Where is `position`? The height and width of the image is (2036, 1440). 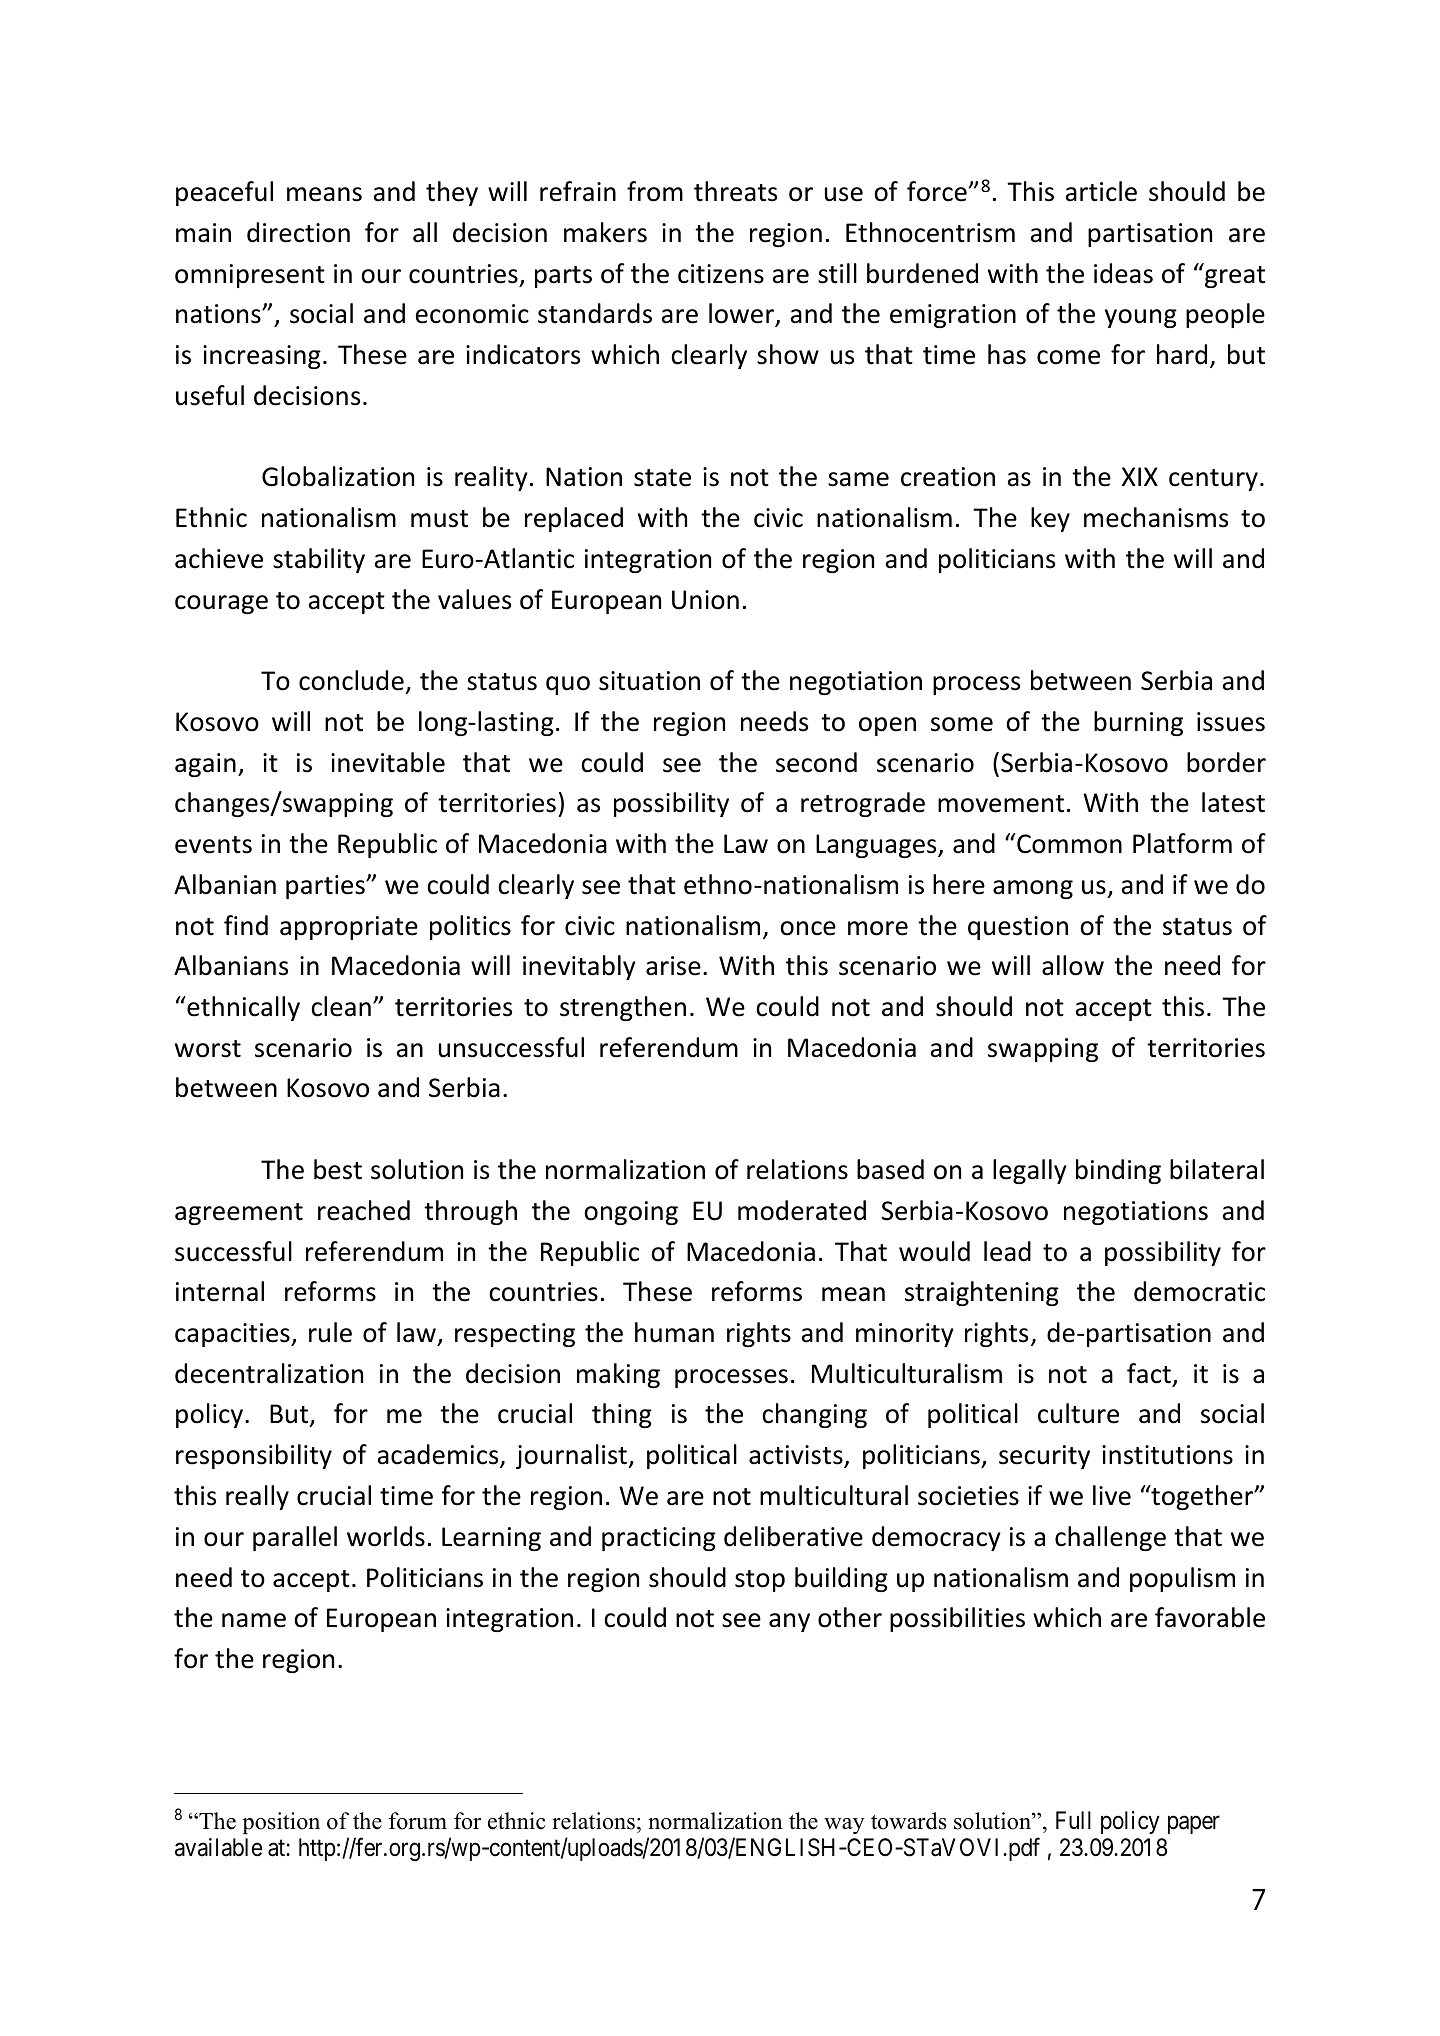 position is located at coordinates (281, 1823).
